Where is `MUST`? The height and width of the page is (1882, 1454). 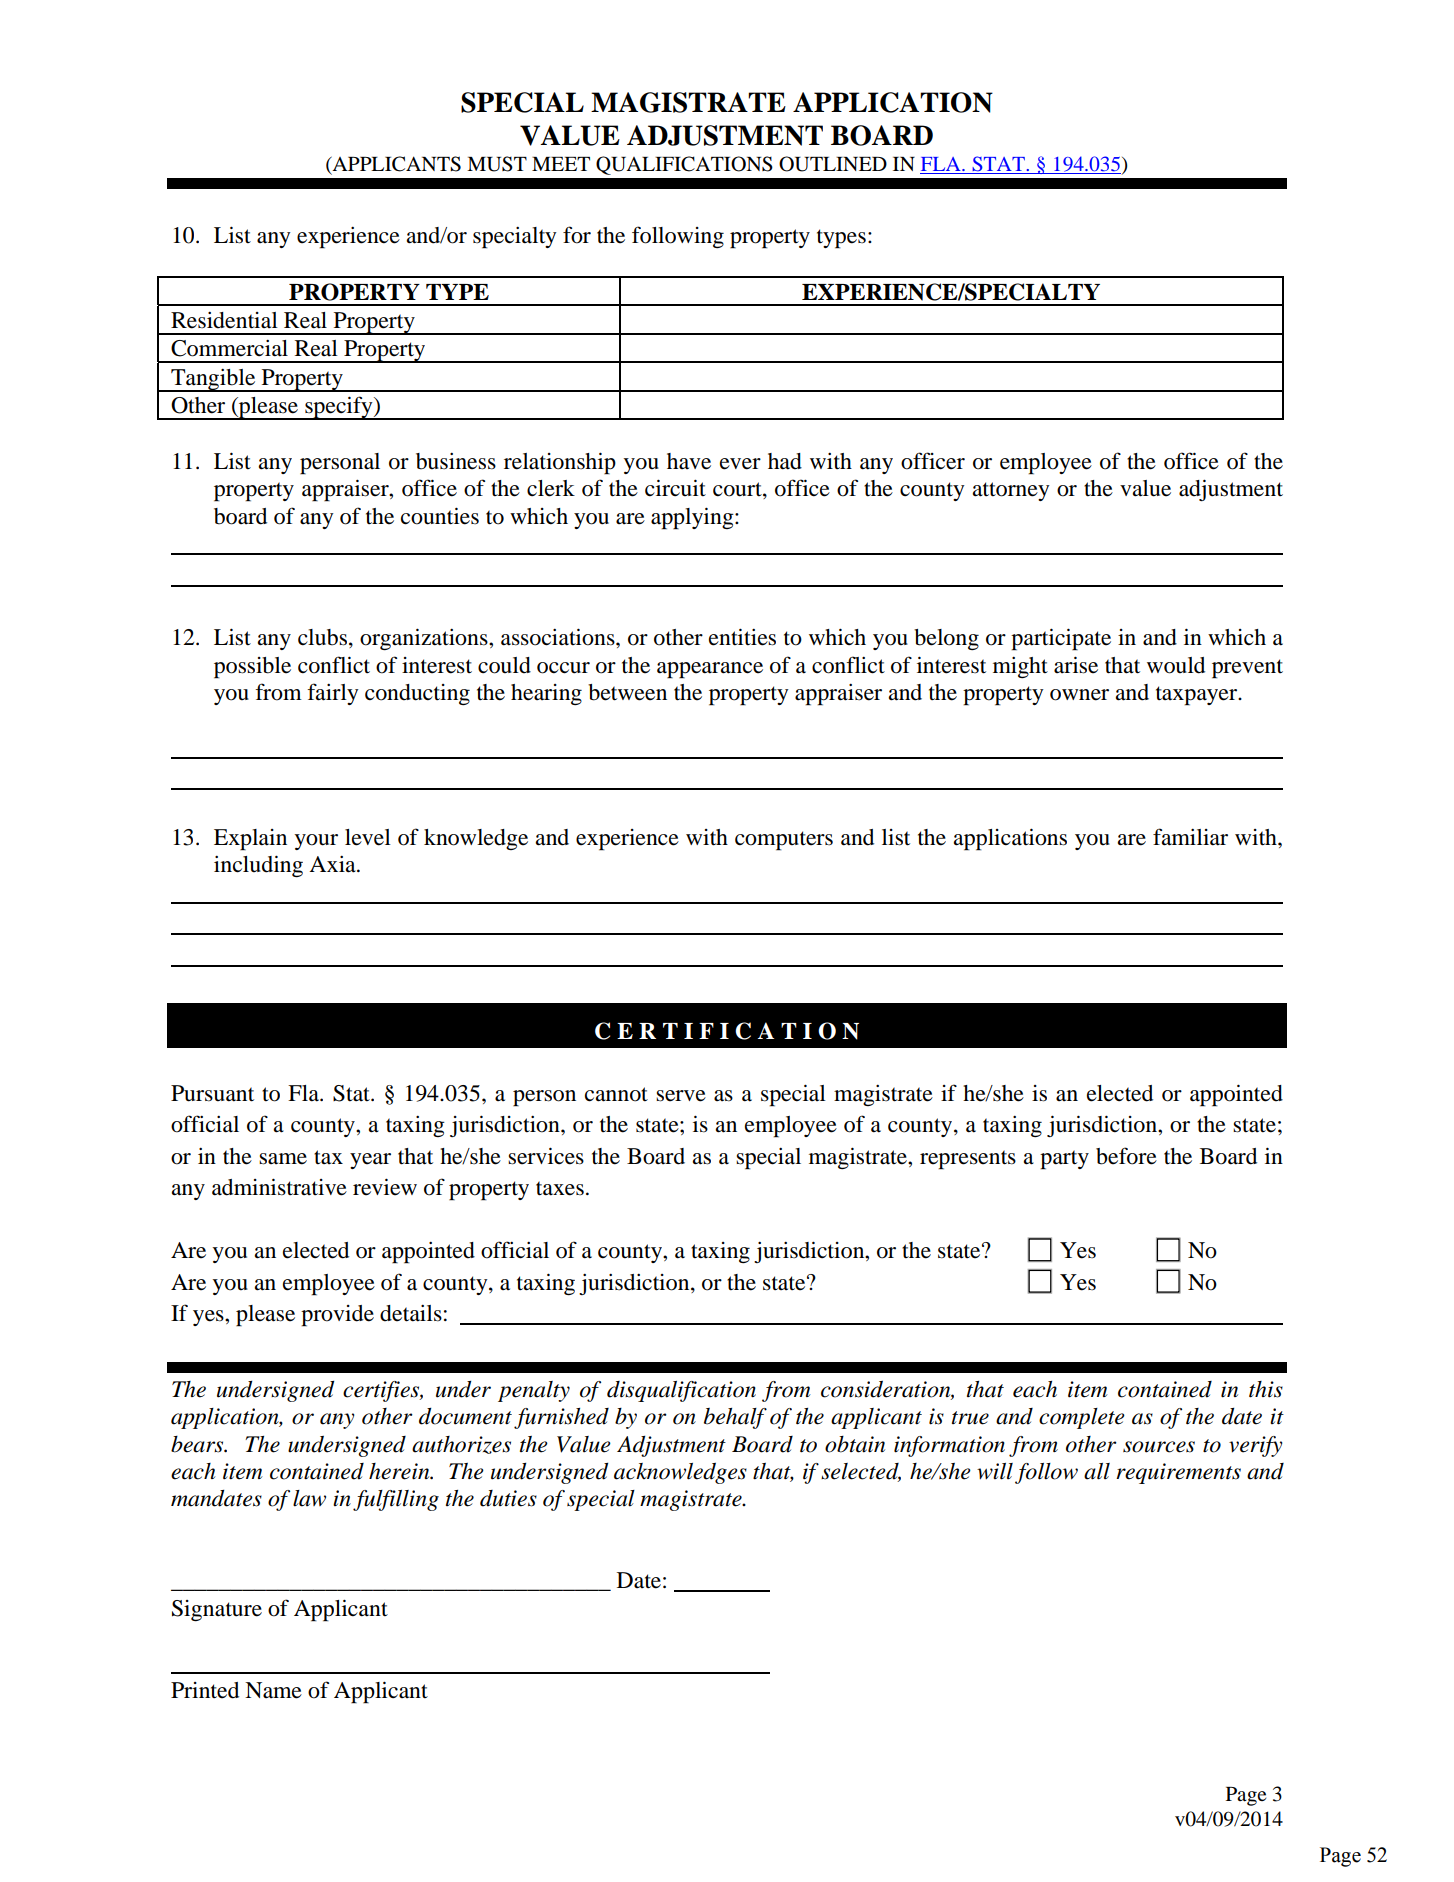
MUST is located at coordinates (497, 164).
